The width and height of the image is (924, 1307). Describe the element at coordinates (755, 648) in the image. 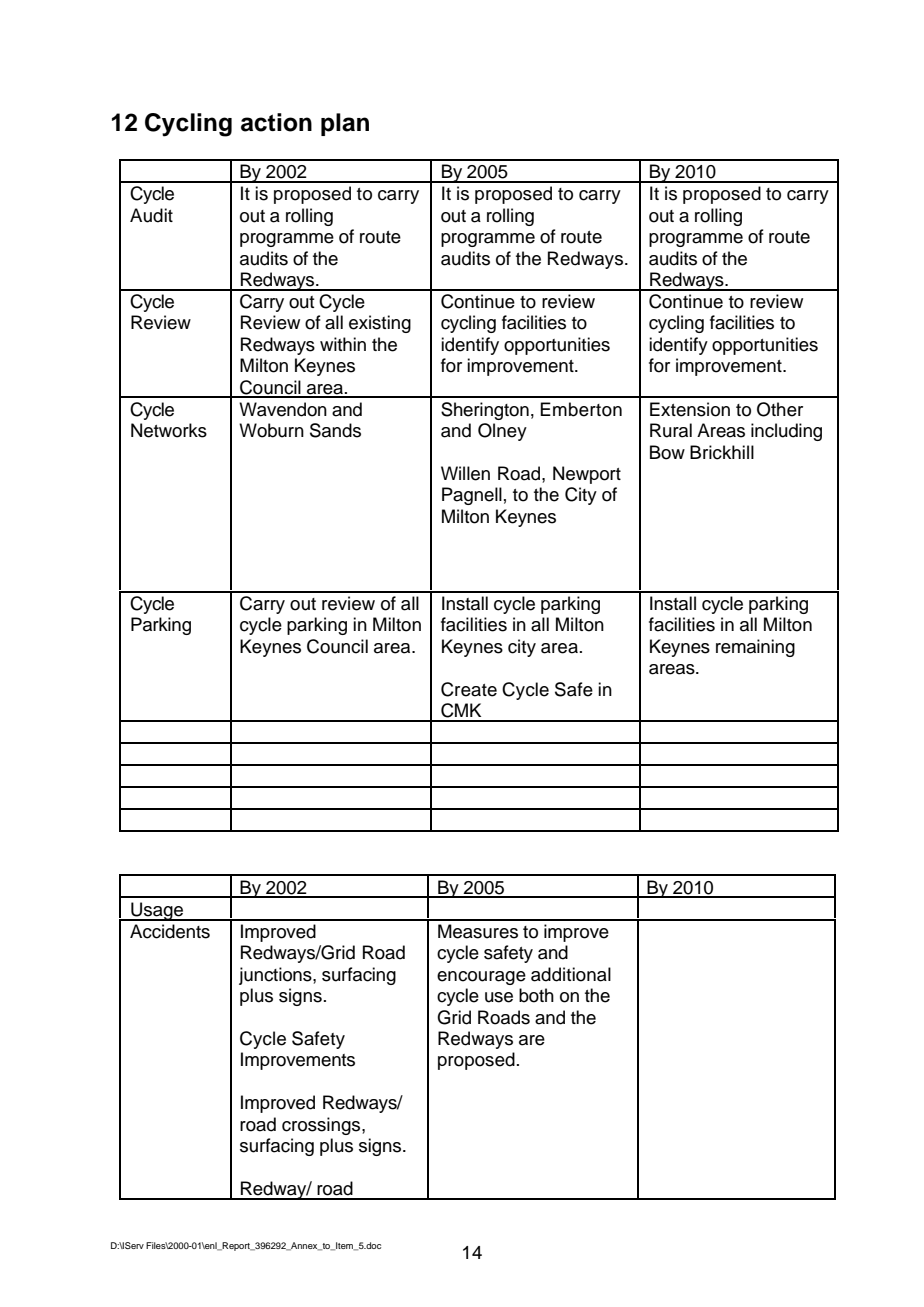

I see `remaining` at that location.
